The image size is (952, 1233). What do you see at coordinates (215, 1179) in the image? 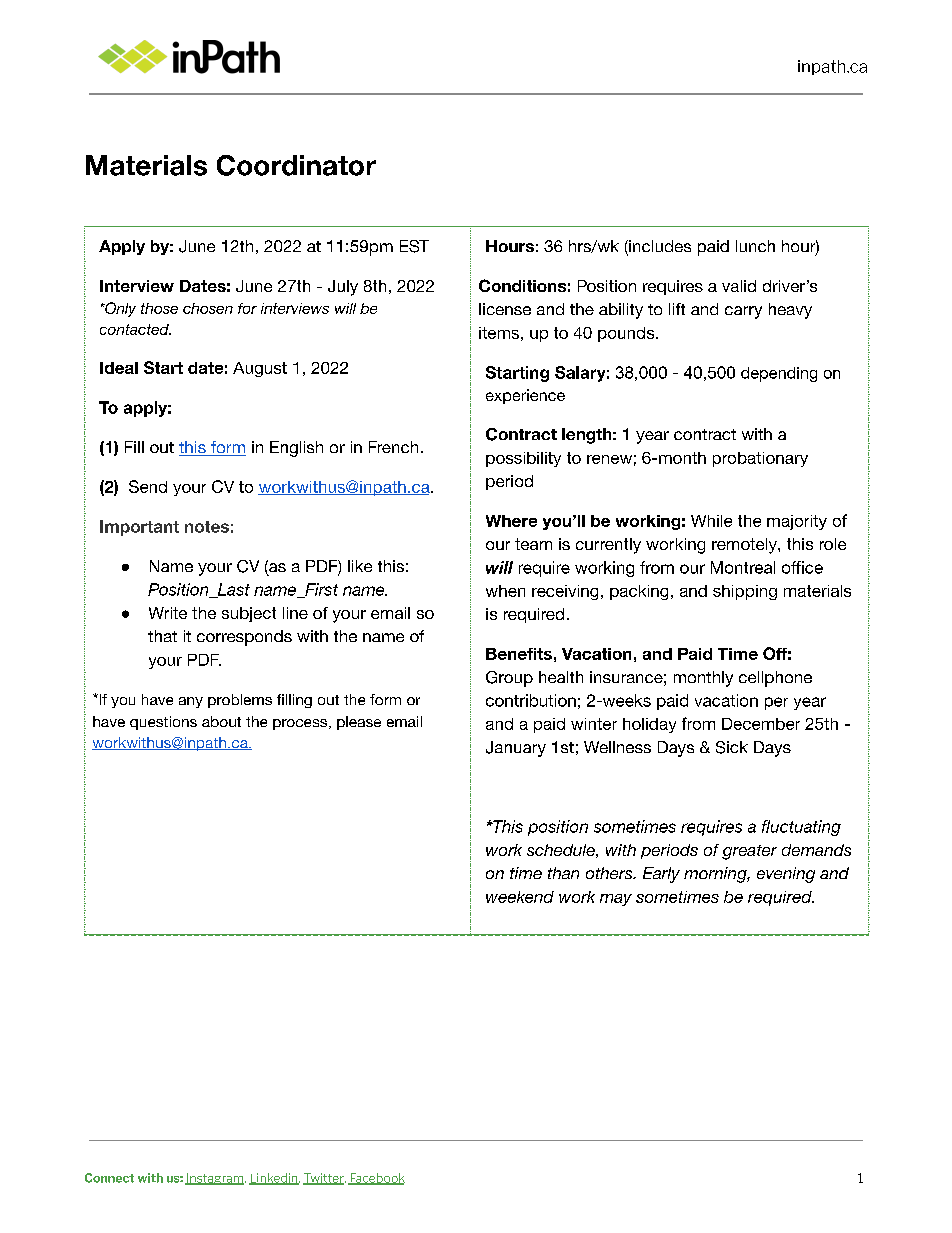
I see `Instagram` at bounding box center [215, 1179].
